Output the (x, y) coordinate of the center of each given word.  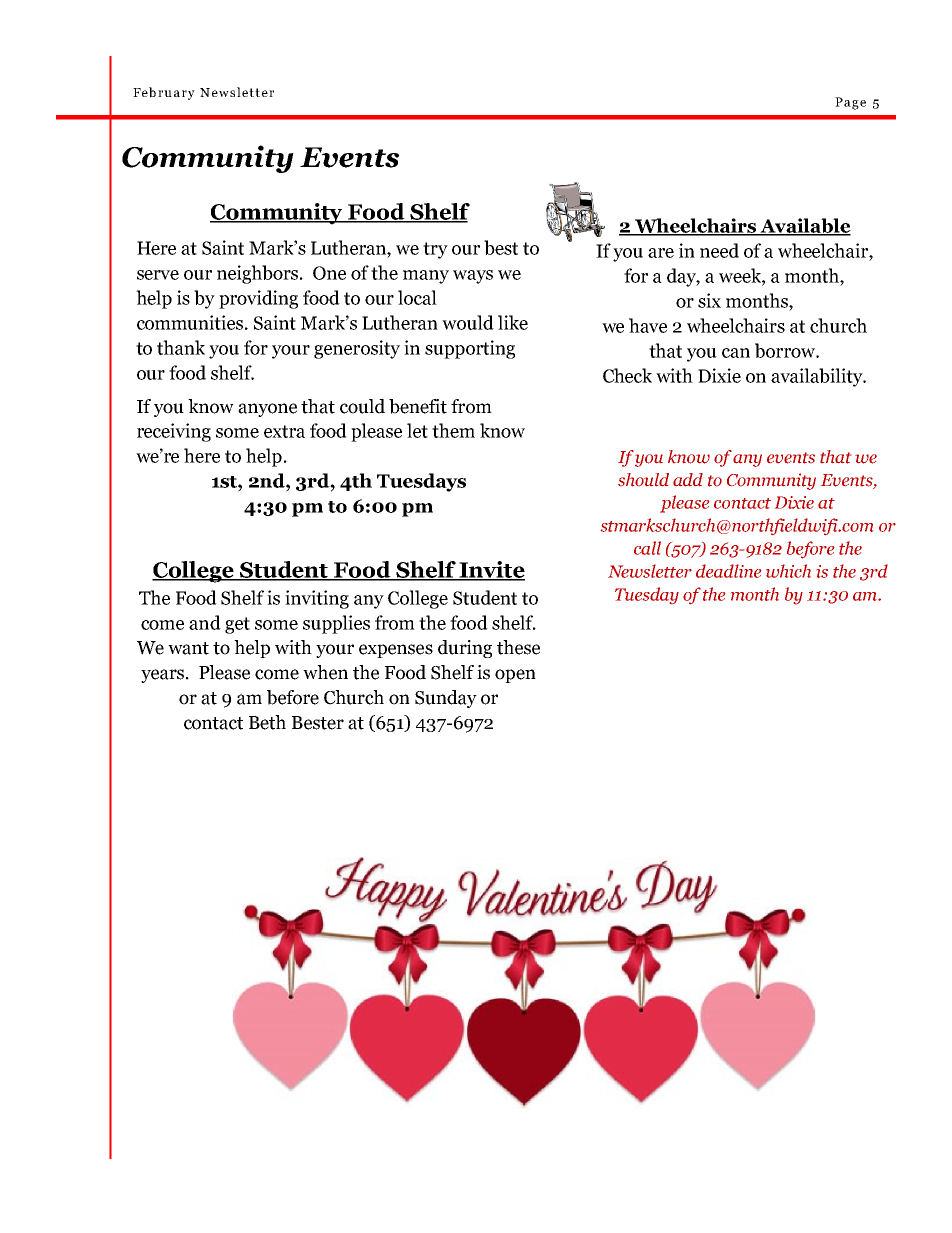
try (435, 250)
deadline (728, 571)
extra (284, 431)
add (688, 479)
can (736, 353)
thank (181, 347)
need (719, 250)
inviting (317, 599)
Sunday (446, 699)
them (453, 430)
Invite (491, 570)
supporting (470, 349)
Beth (267, 722)
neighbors (259, 274)
